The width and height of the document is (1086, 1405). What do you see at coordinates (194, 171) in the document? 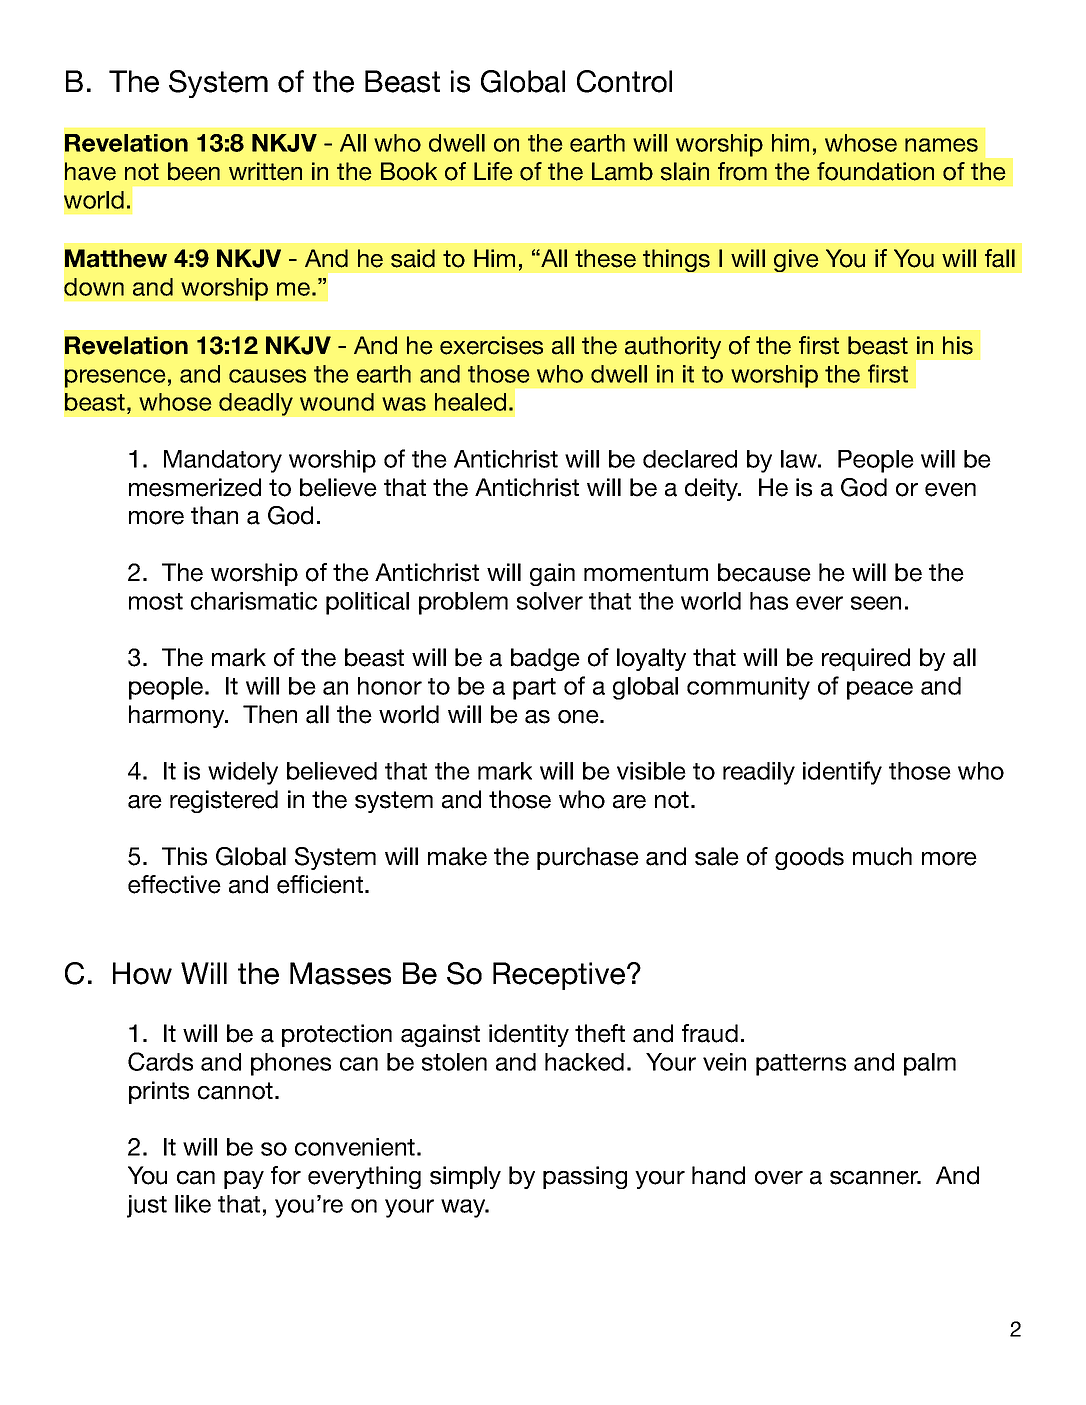
I see `been` at bounding box center [194, 171].
